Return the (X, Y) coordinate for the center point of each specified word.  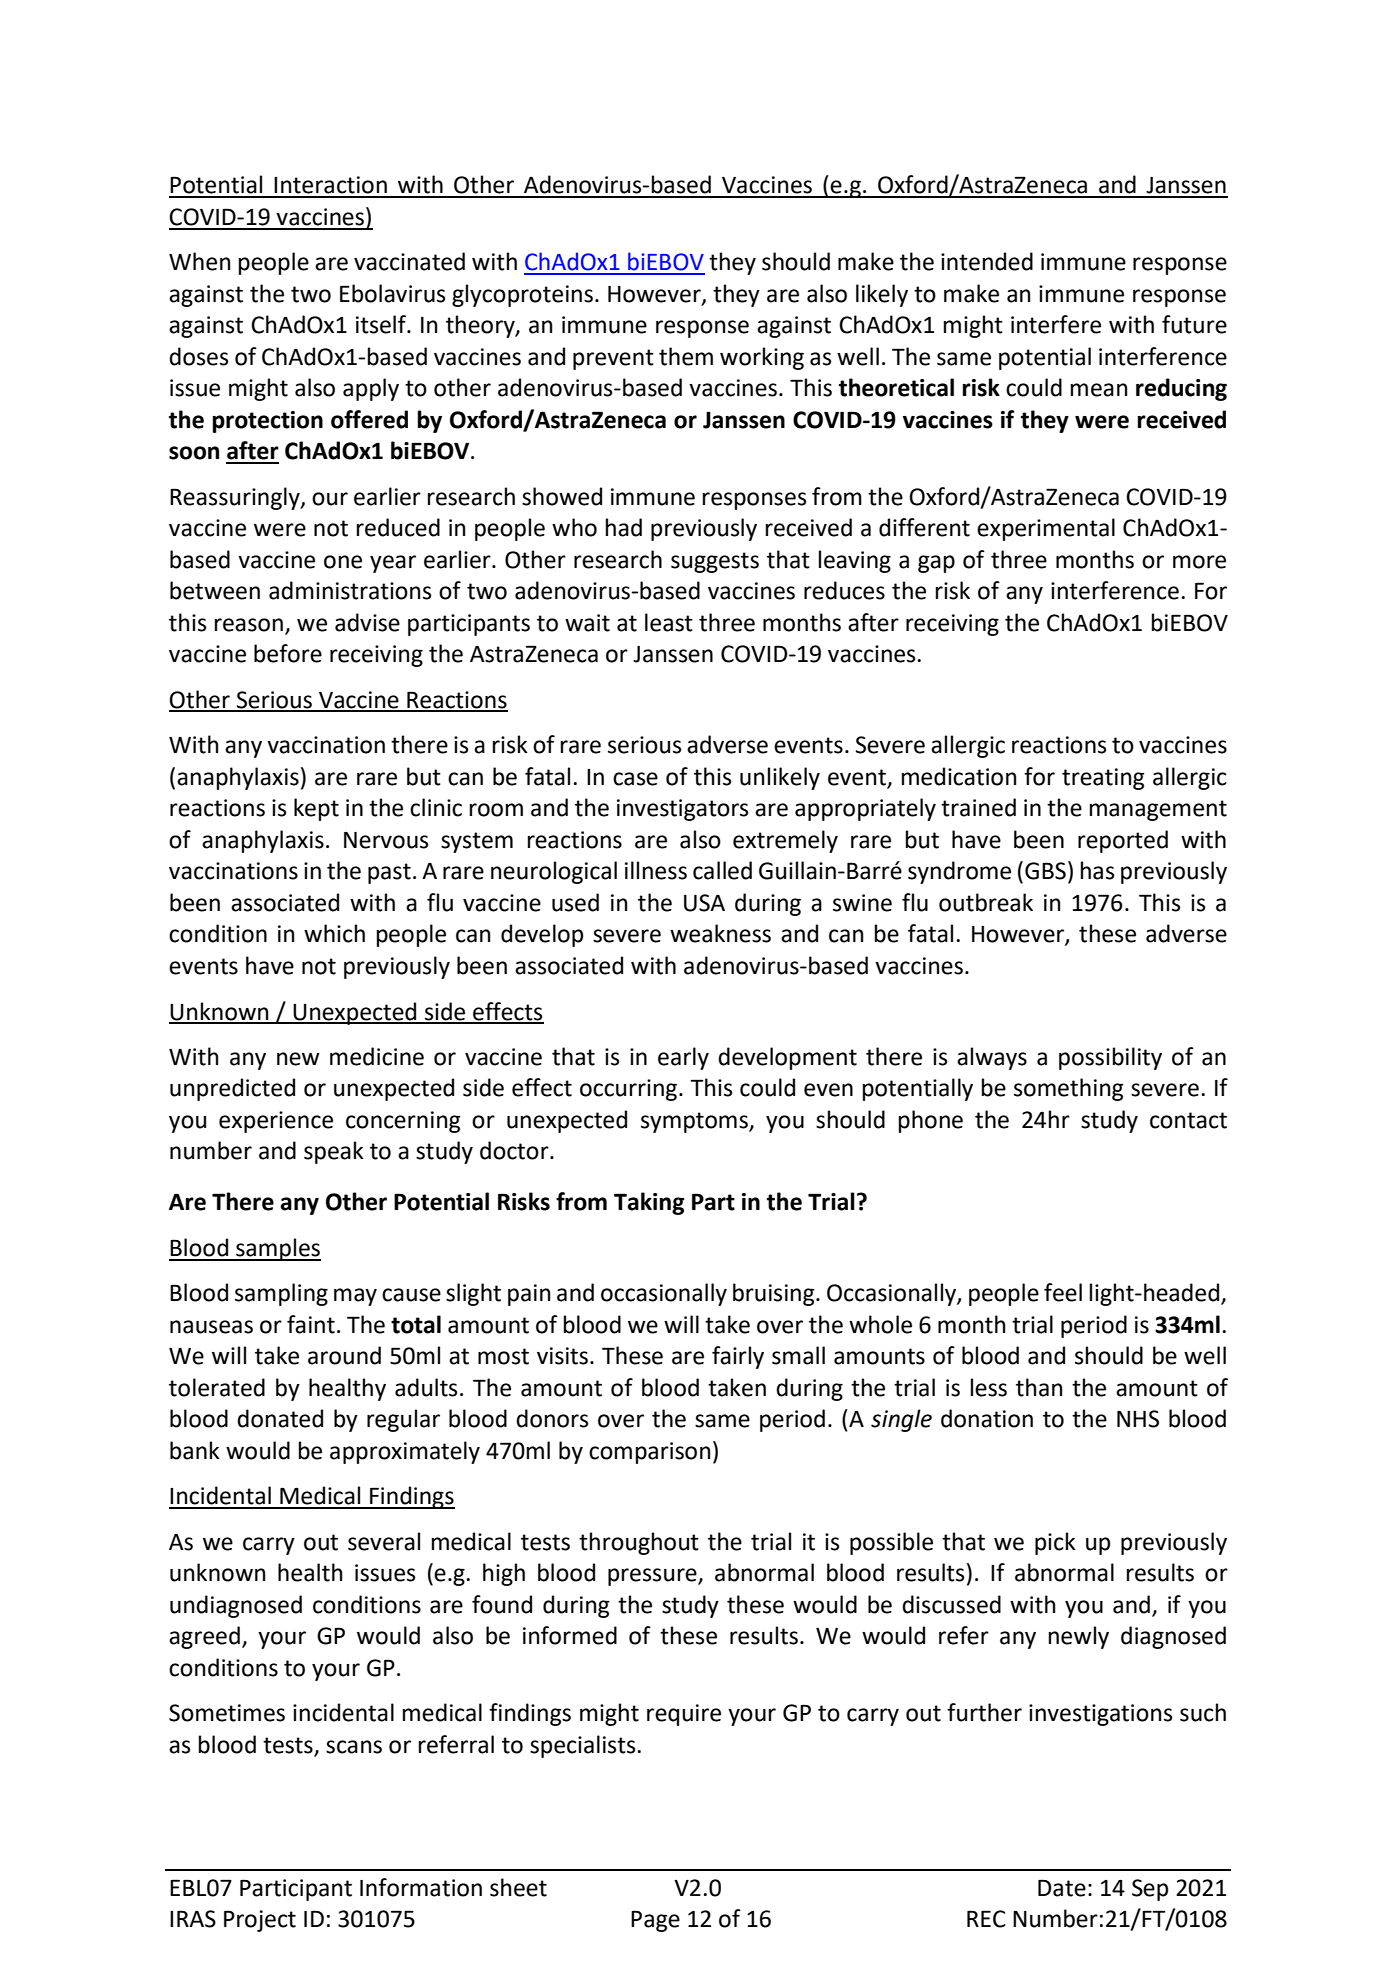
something (1068, 1089)
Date (1062, 1888)
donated (280, 1418)
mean (1099, 390)
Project (260, 1921)
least (669, 622)
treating (1103, 779)
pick (1055, 1543)
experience (276, 1122)
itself (382, 324)
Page (655, 1921)
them (686, 356)
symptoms (695, 1122)
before (288, 653)
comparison (650, 1453)
